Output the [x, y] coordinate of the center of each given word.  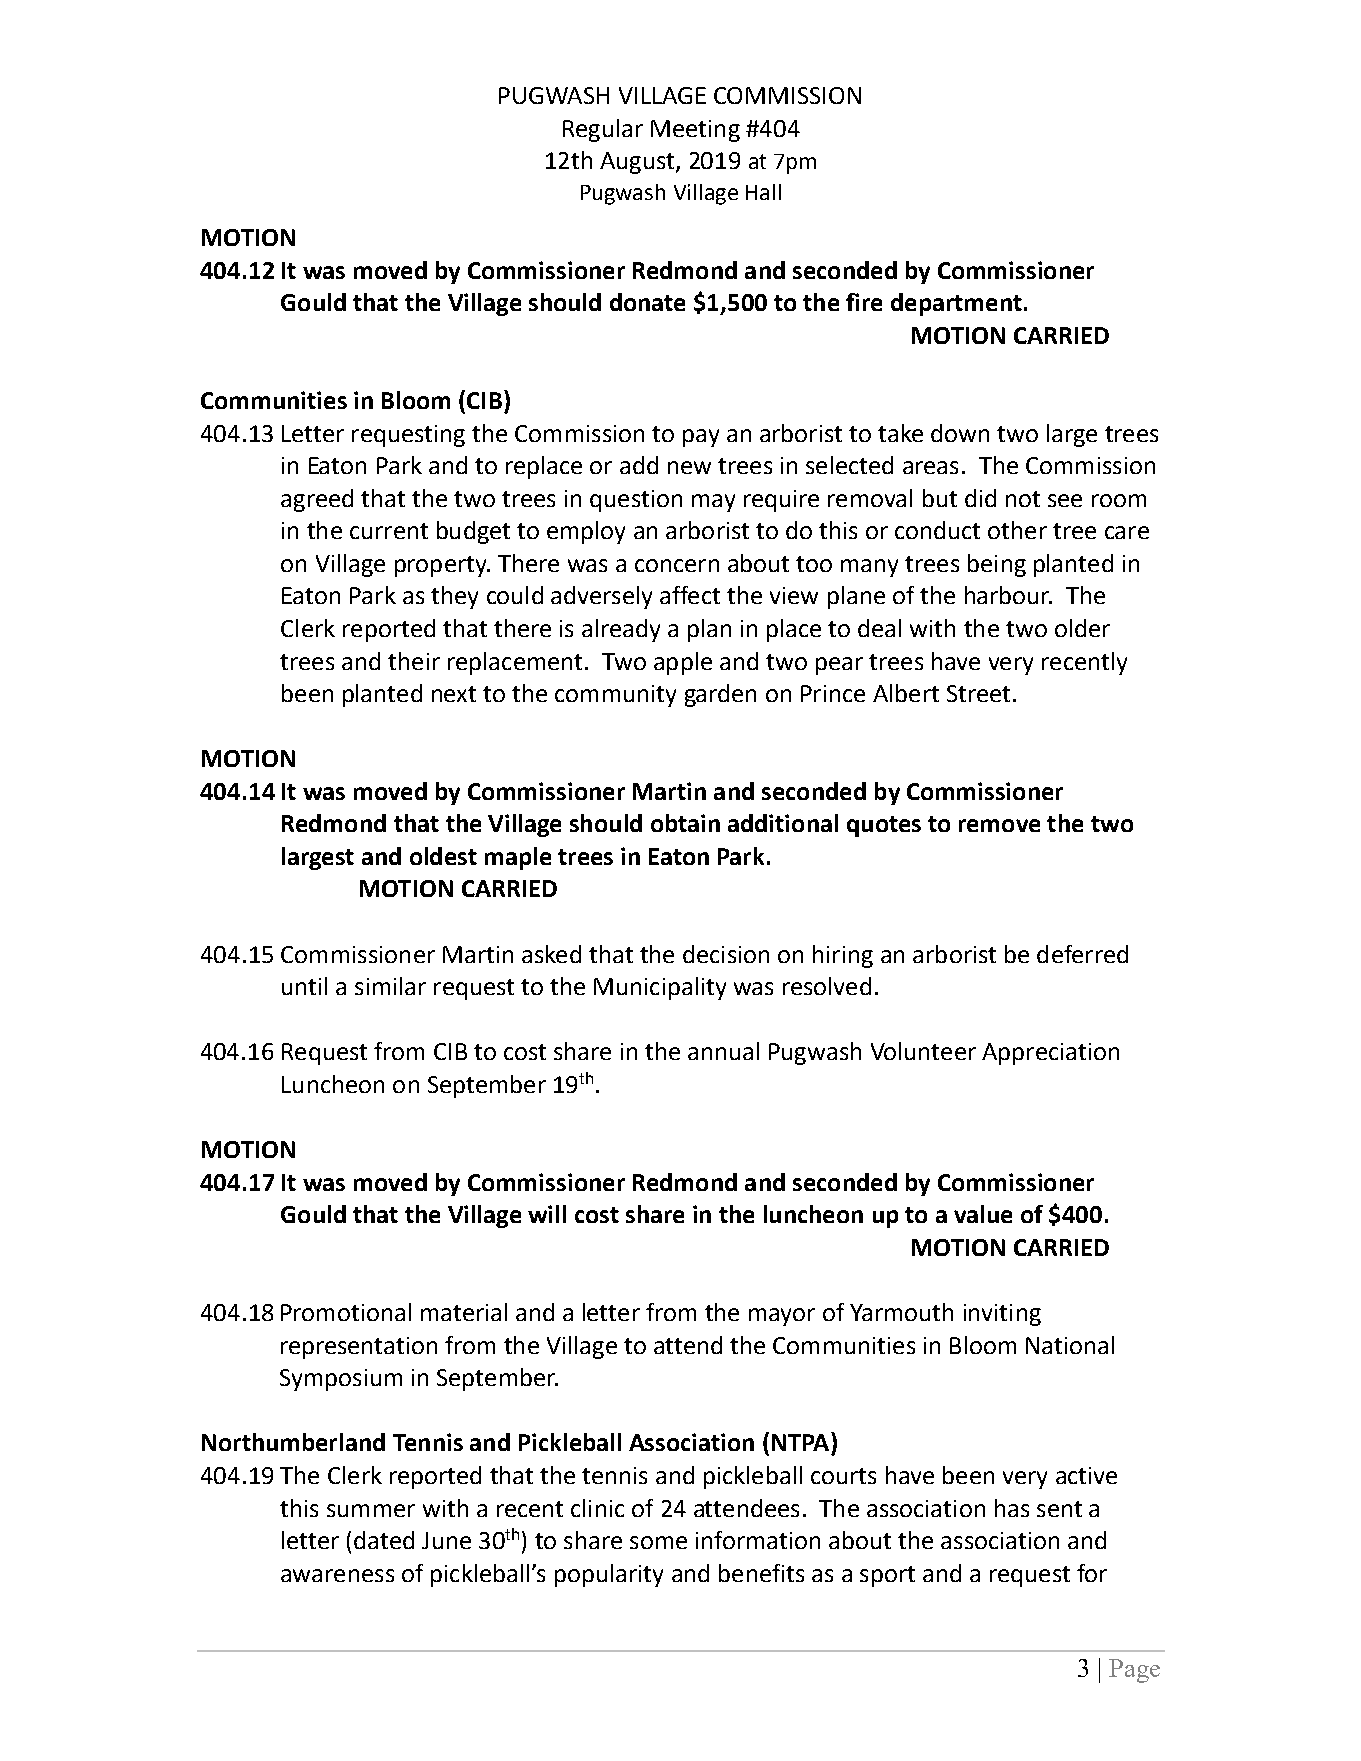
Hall [763, 192]
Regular [603, 130]
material [464, 1312]
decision [726, 954]
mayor [782, 1317]
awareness [337, 1575]
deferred [1082, 954]
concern [677, 565]
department [956, 304]
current [389, 531]
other [1017, 530]
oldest [443, 856]
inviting [1002, 1315]
